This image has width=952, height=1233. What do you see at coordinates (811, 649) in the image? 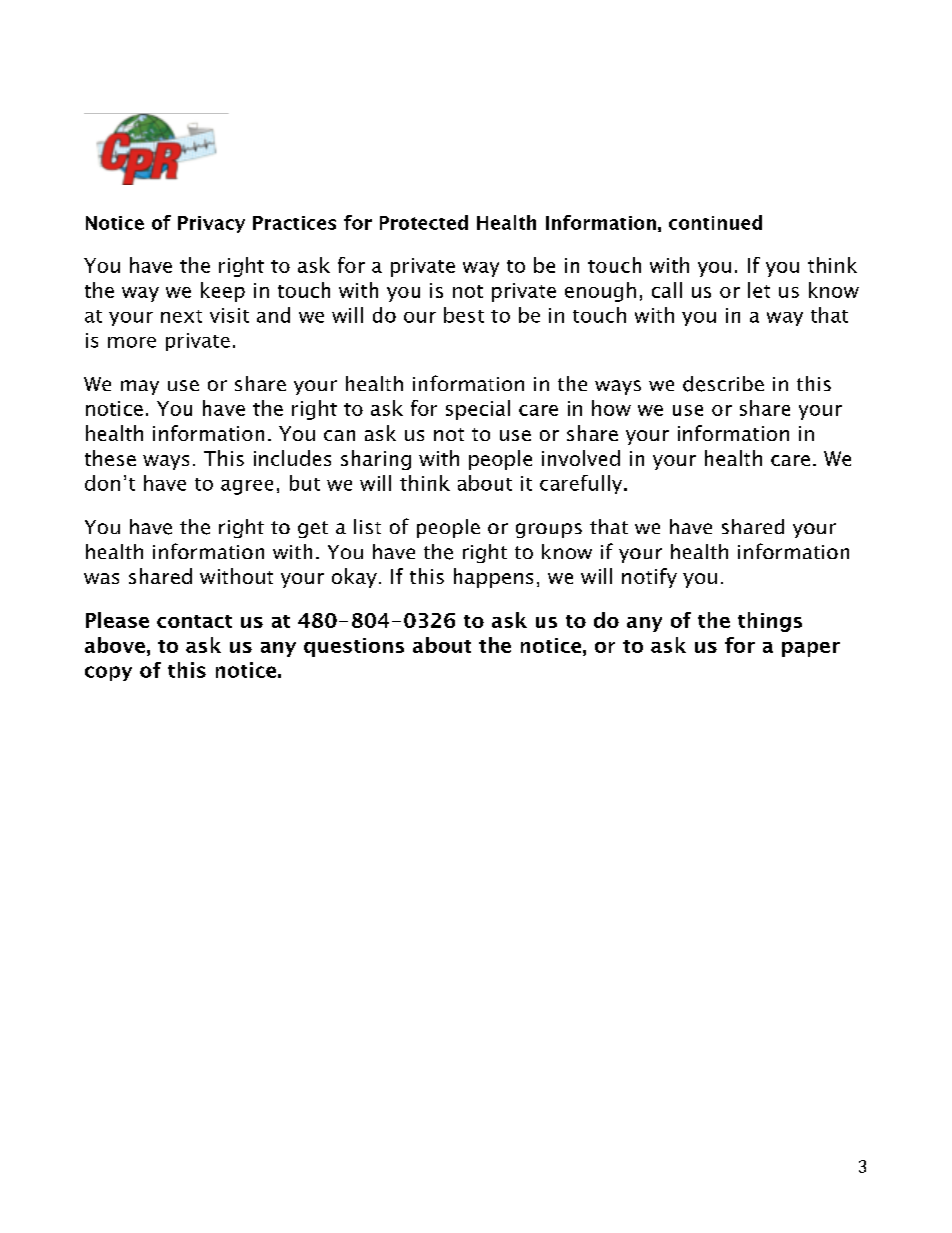
I see `paper` at bounding box center [811, 649].
